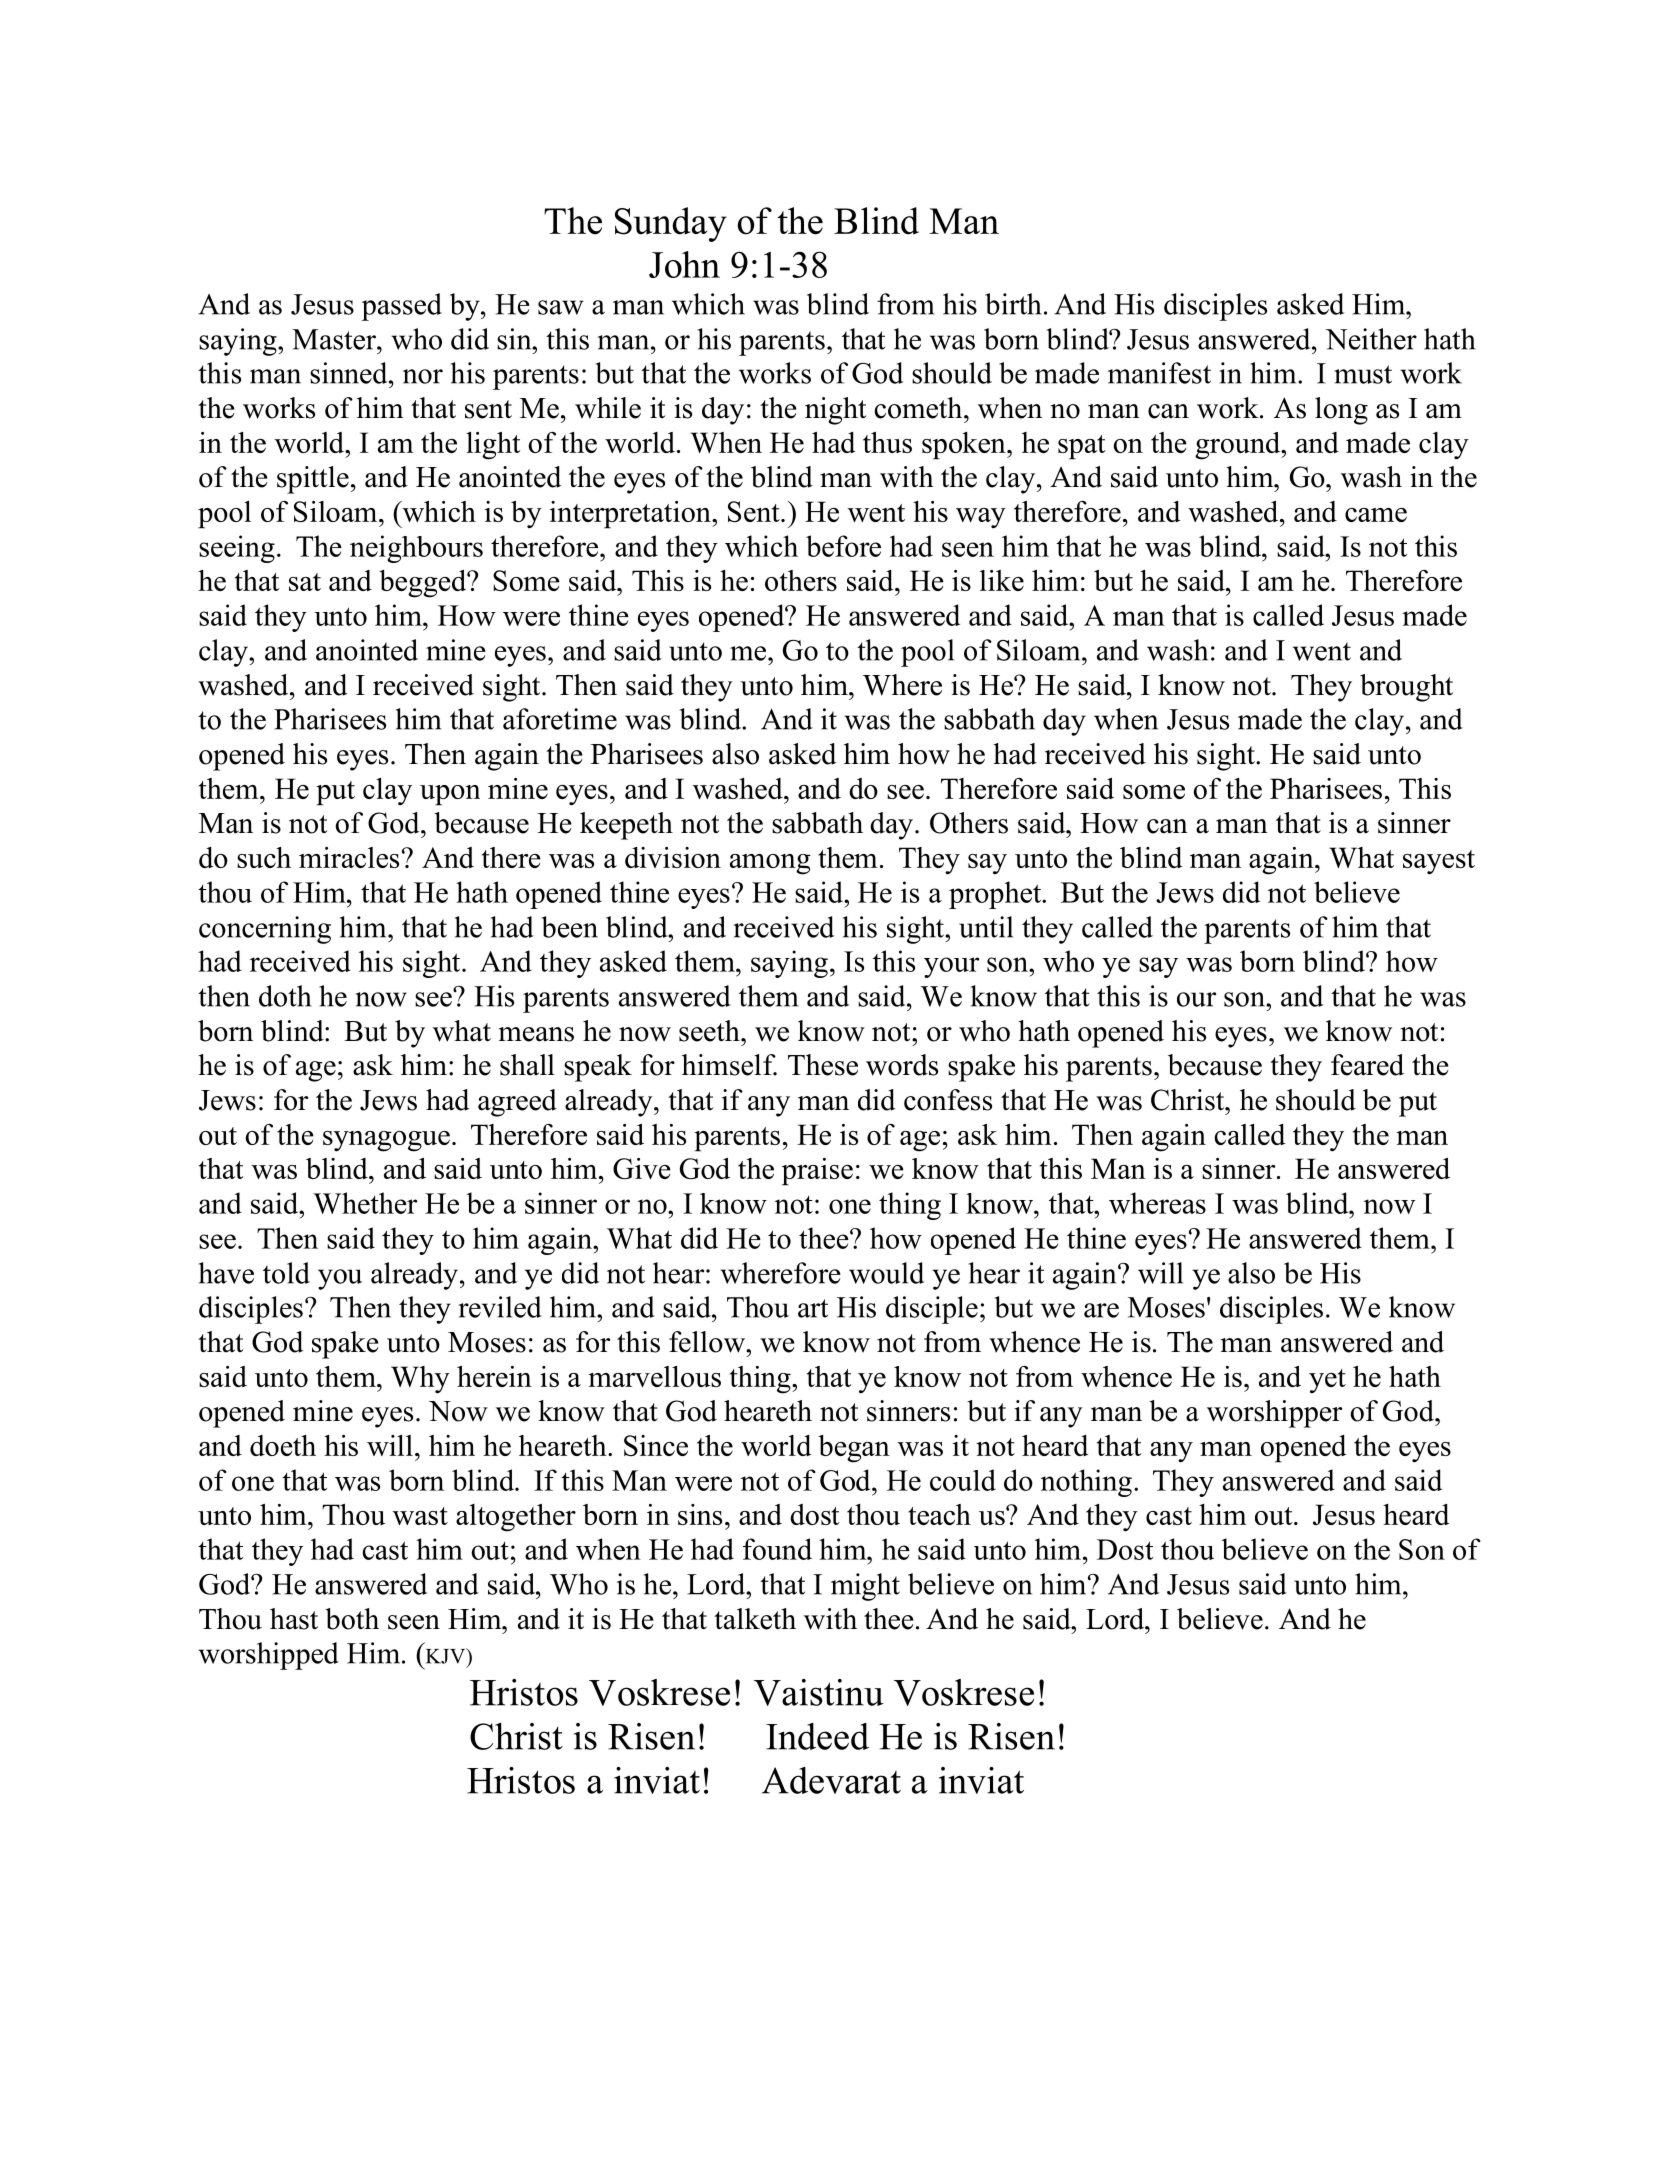  I want to click on passed, so click(401, 307).
